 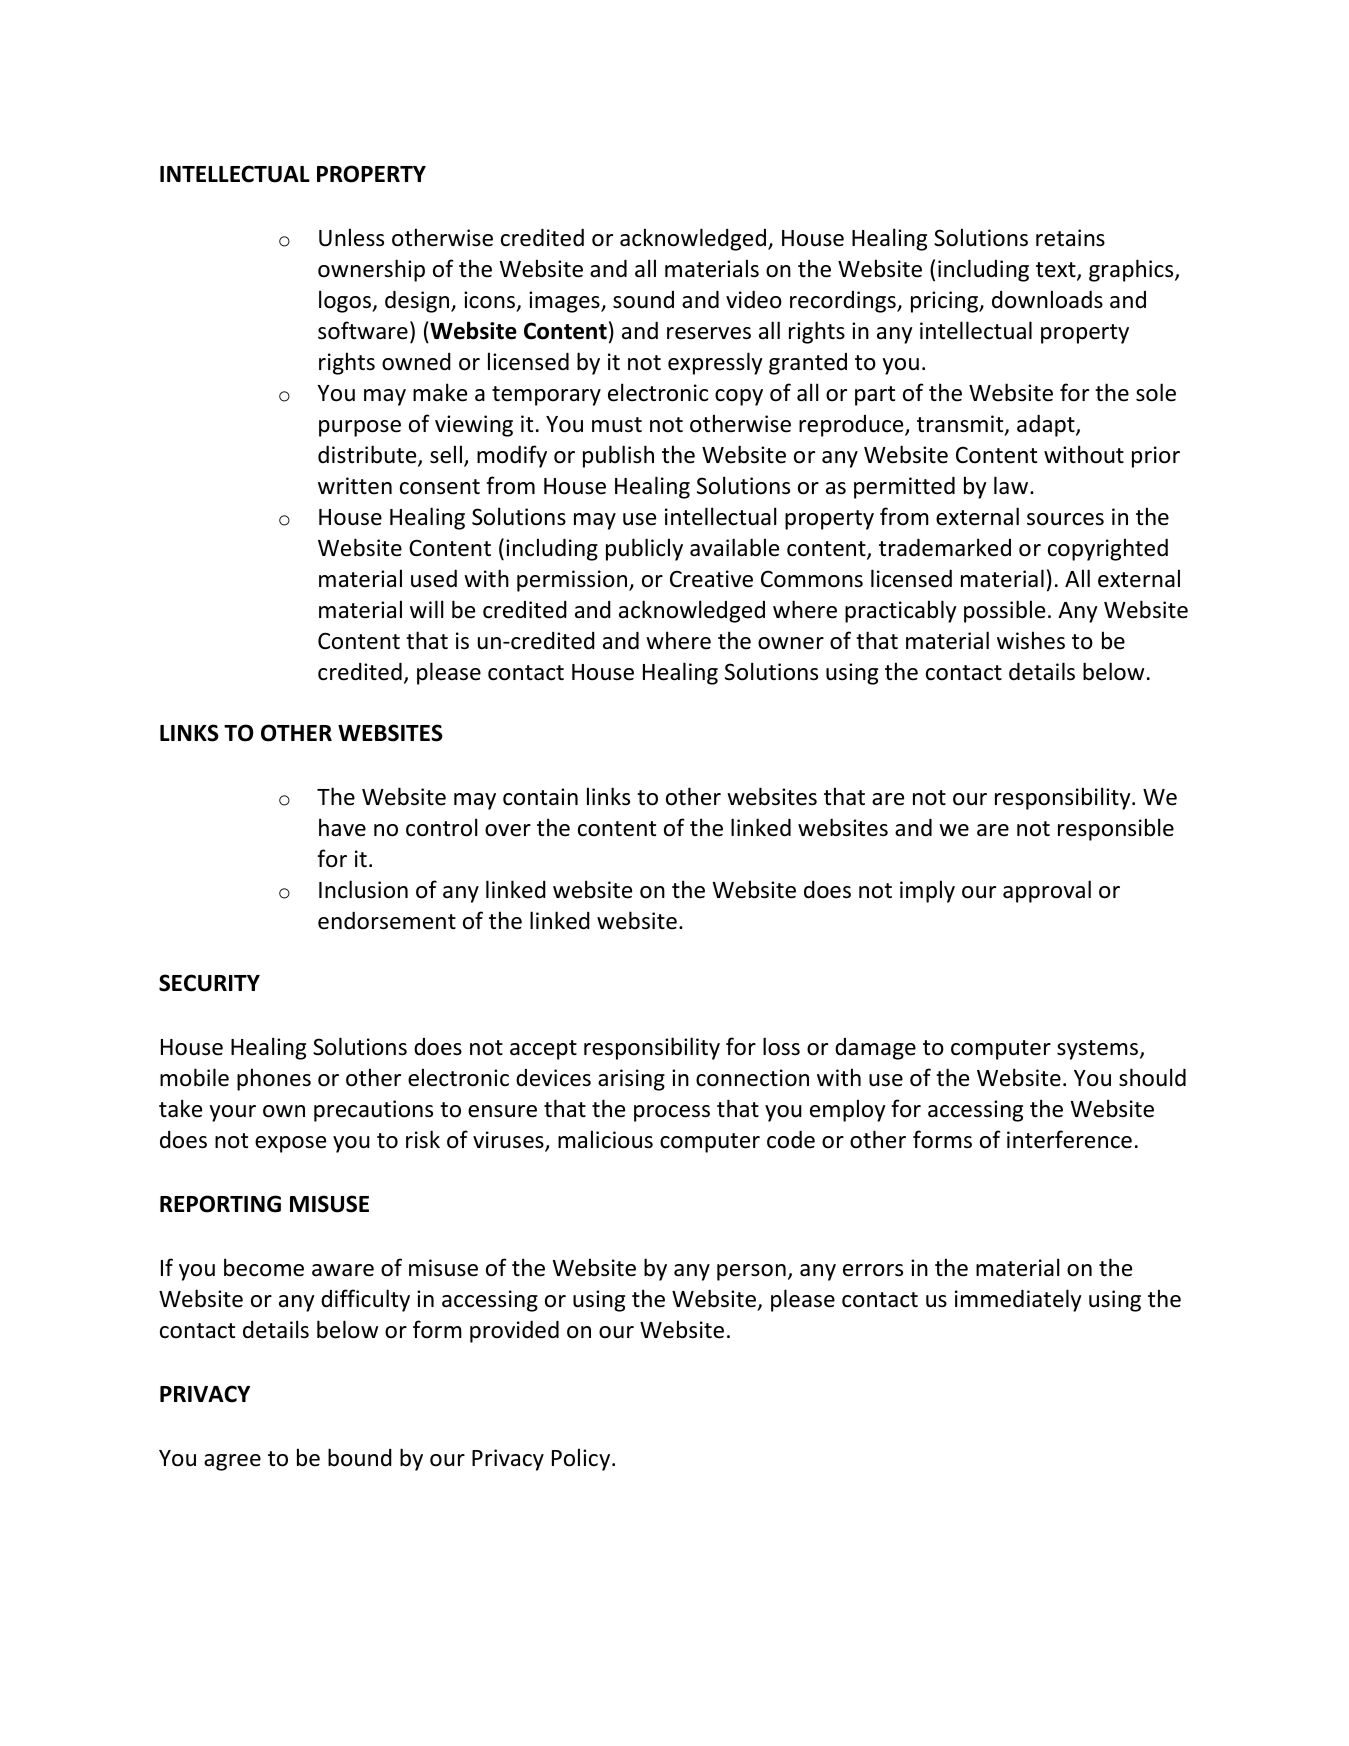 I want to click on have, so click(x=342, y=827).
